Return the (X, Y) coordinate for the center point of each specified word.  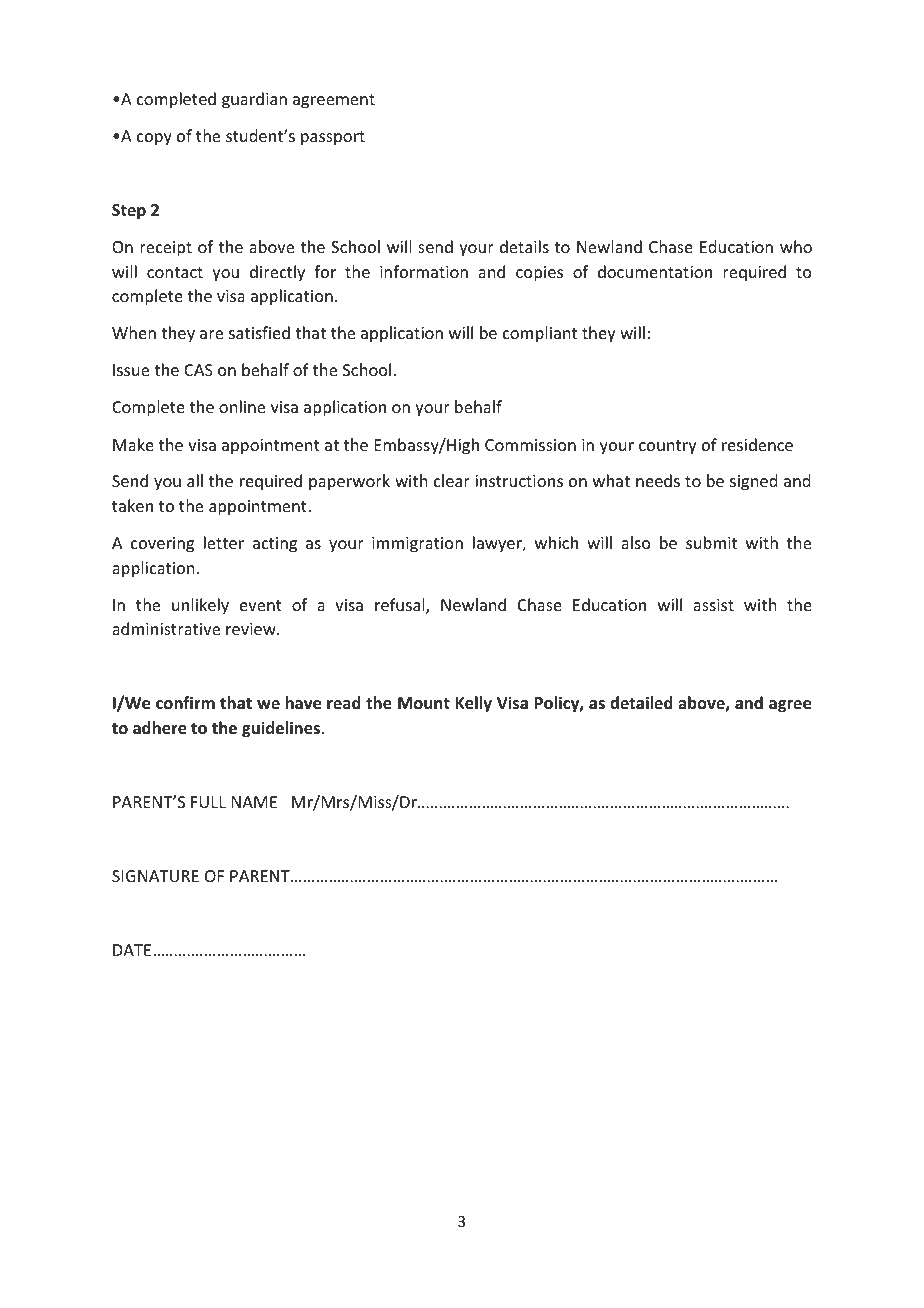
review (252, 629)
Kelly (473, 704)
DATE (133, 950)
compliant (540, 334)
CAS (198, 370)
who (796, 246)
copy (154, 139)
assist (713, 605)
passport (333, 138)
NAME (254, 802)
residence (757, 444)
